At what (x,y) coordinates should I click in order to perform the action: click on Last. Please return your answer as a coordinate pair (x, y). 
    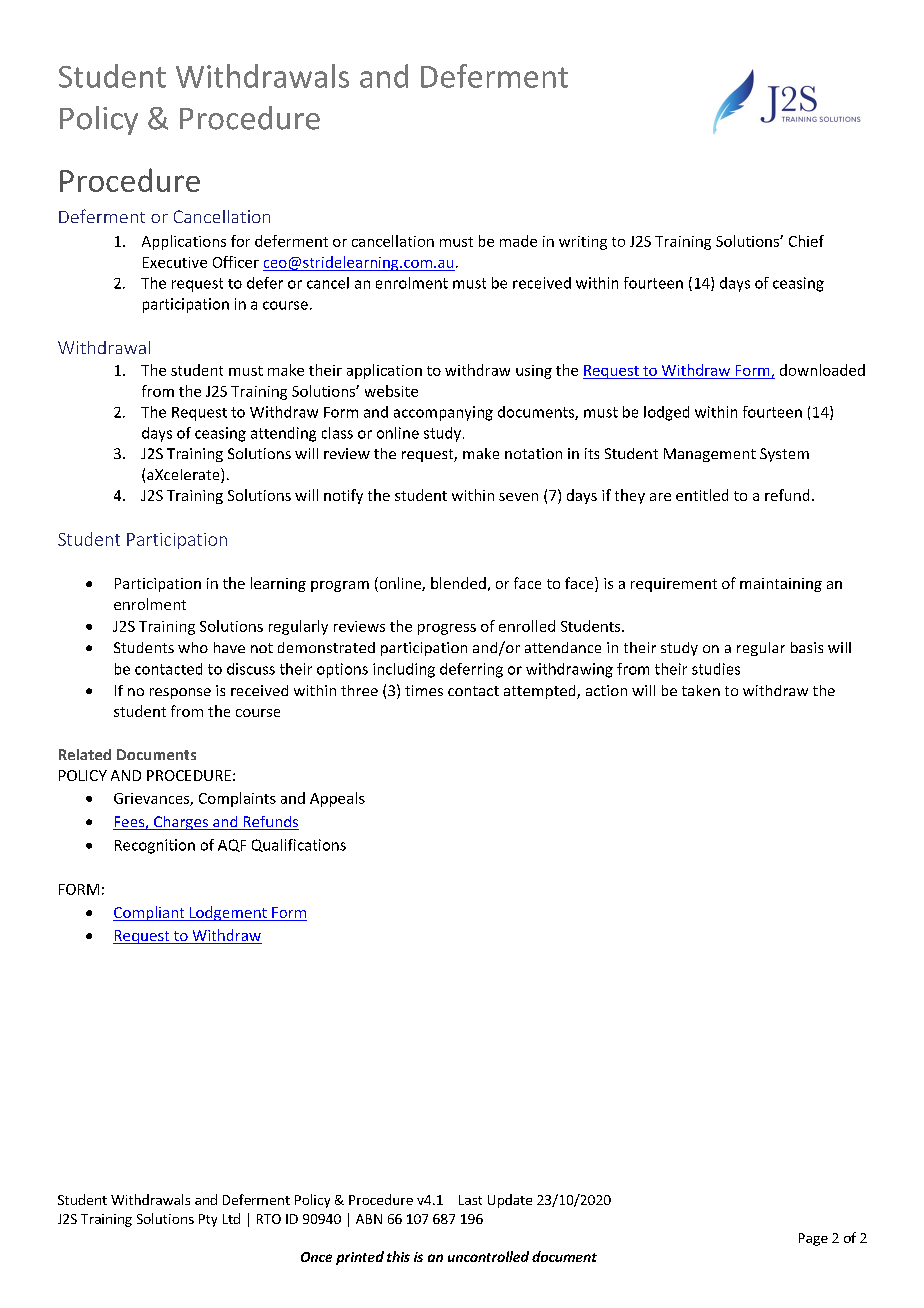
    Looking at the image, I should click on (470, 1200).
